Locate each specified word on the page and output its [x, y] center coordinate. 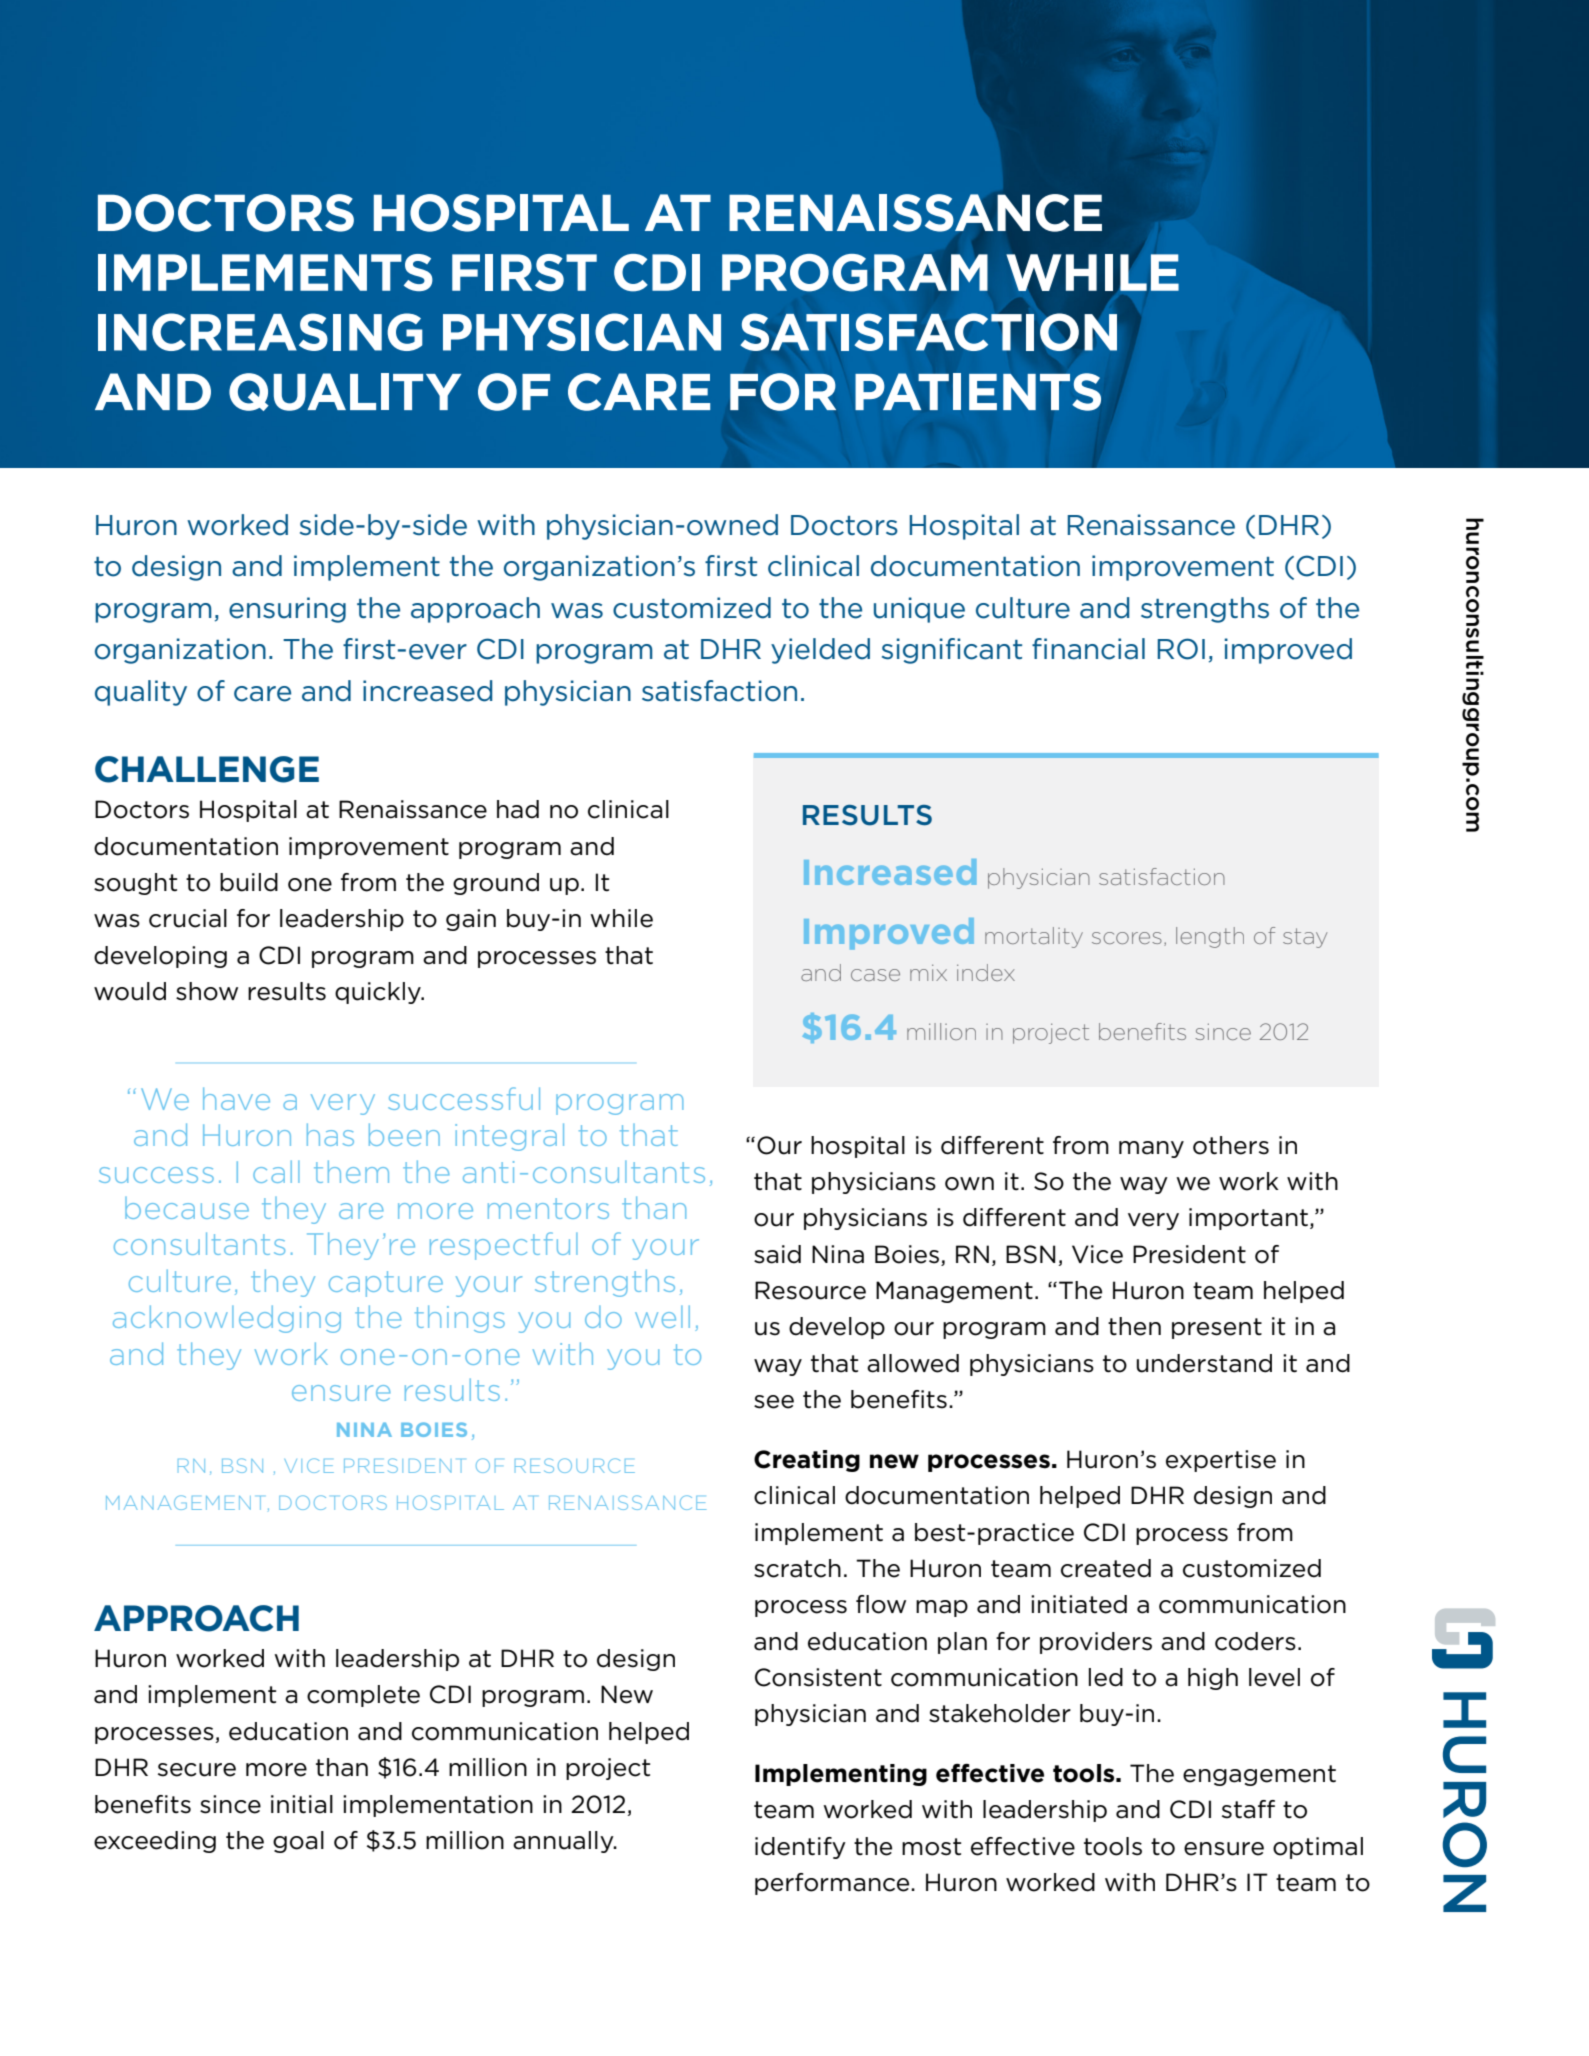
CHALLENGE [207, 769]
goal [298, 1842]
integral [509, 1137]
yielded [820, 651]
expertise [1221, 1461]
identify [800, 1848]
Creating [807, 1461]
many [1151, 1149]
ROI [1181, 649]
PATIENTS [978, 392]
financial [1088, 649]
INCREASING [260, 332]
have [236, 1098]
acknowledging [227, 1319]
